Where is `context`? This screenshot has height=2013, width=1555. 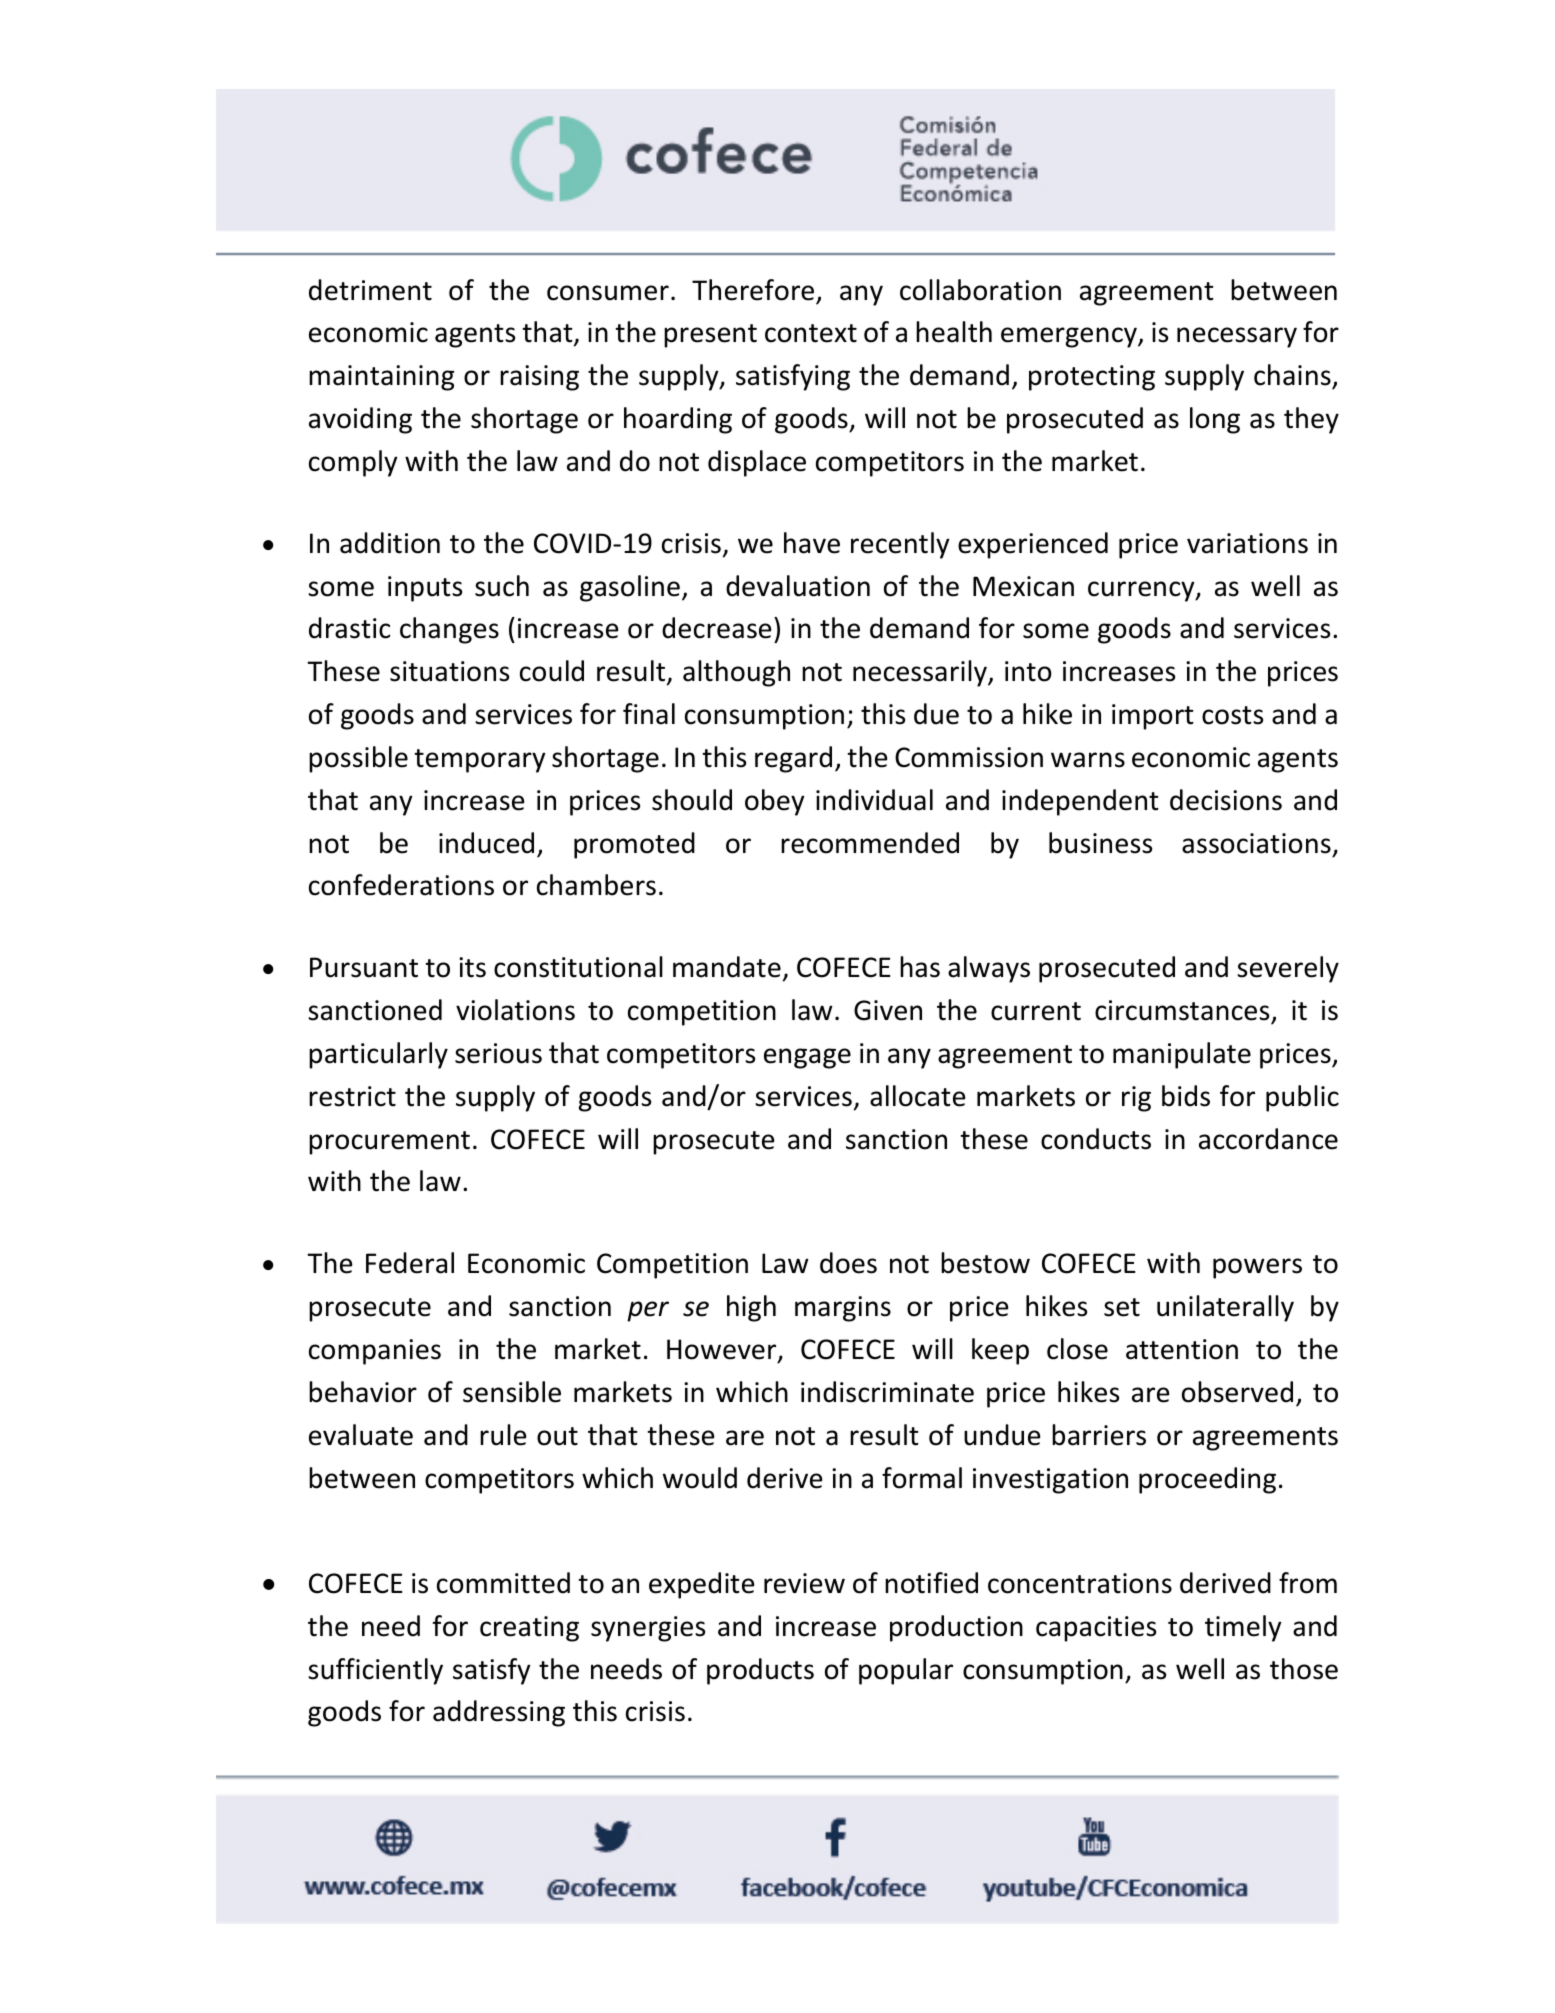
context is located at coordinates (811, 333).
